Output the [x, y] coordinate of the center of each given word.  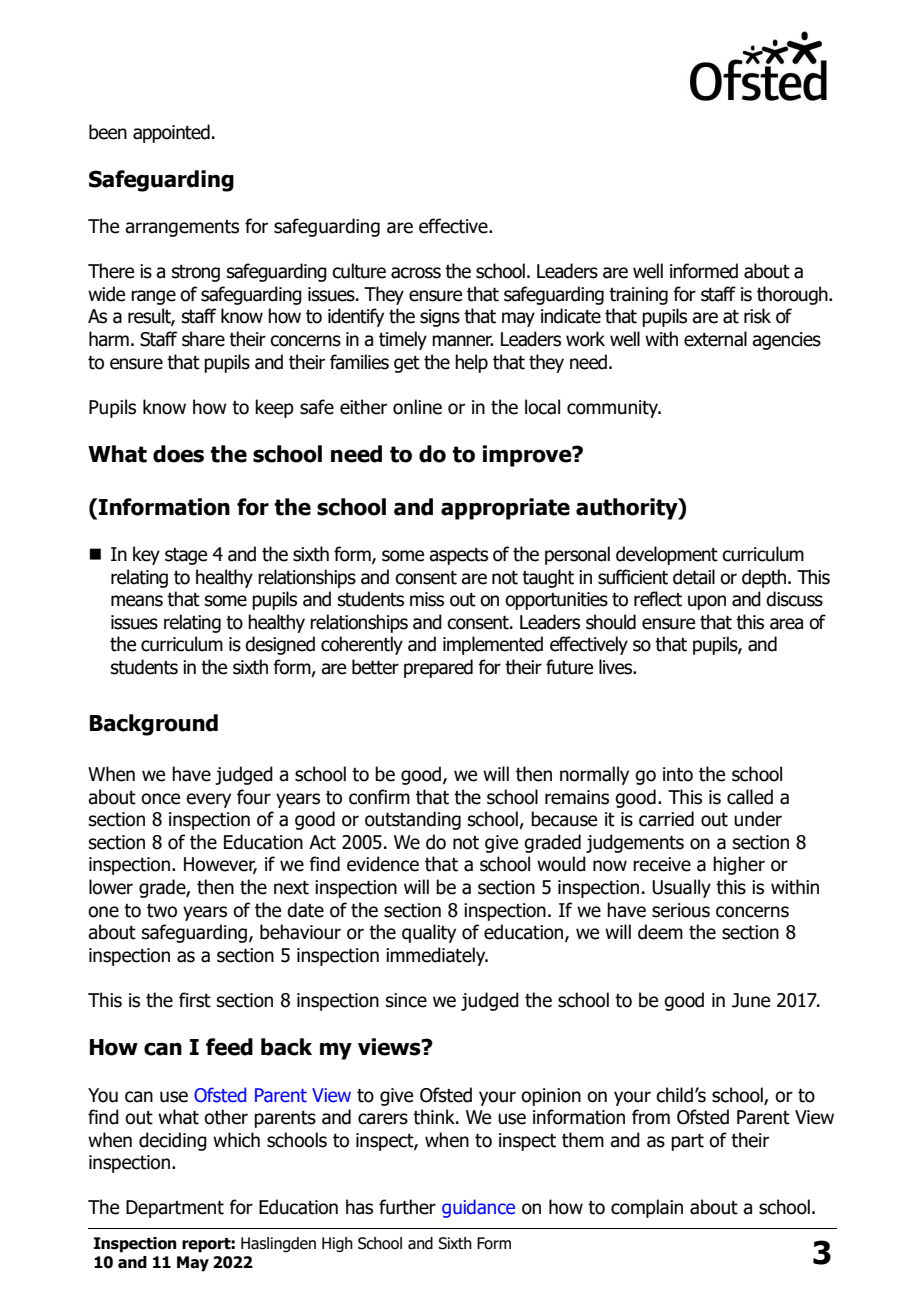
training [638, 296]
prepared [438, 668]
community [614, 409]
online [417, 407]
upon [707, 602]
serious [681, 910]
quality [429, 933]
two [162, 911]
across [416, 273]
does [178, 454]
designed [280, 645]
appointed [171, 133]
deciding [173, 1141]
